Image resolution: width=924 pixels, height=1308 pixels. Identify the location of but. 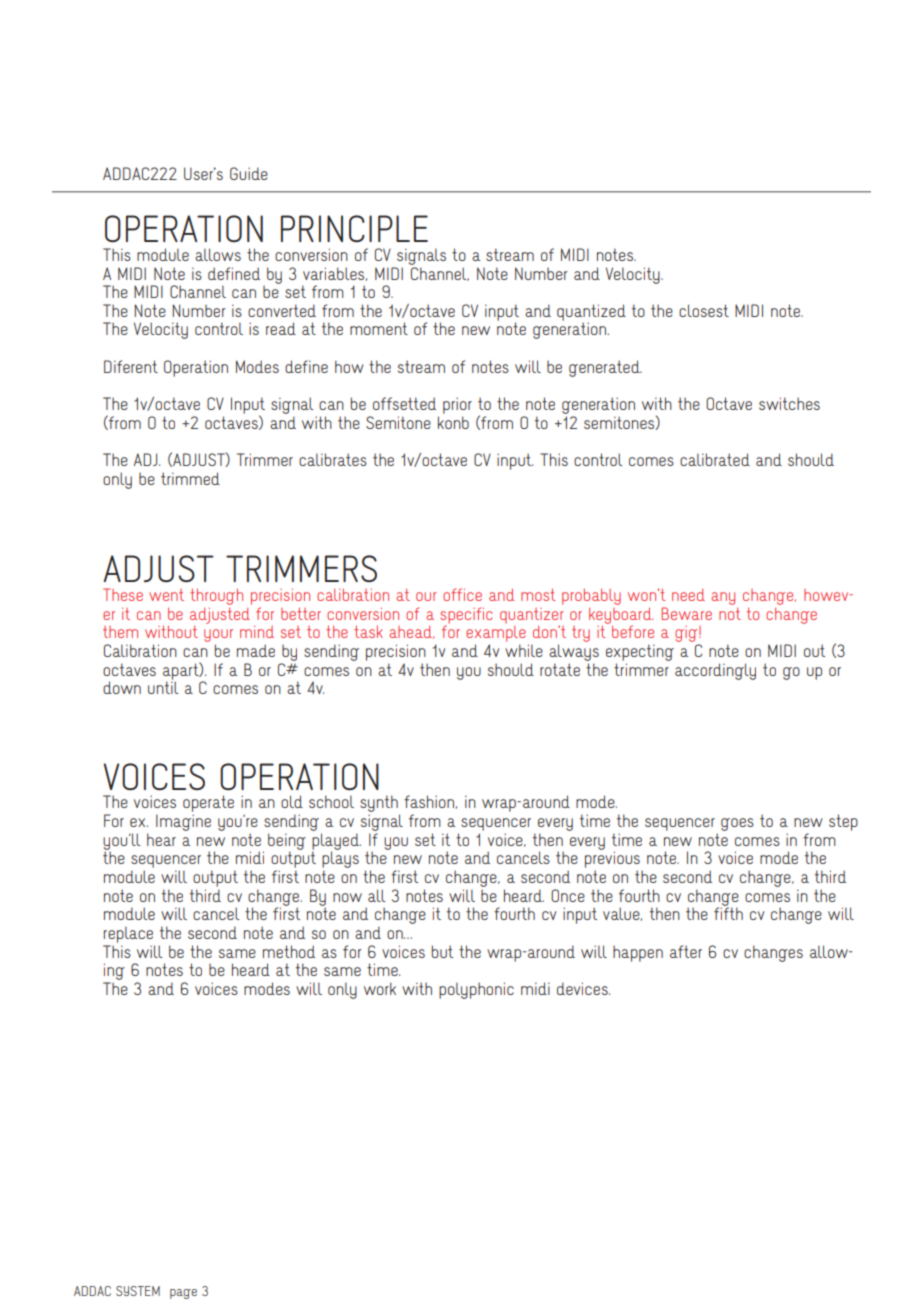
(442, 951).
